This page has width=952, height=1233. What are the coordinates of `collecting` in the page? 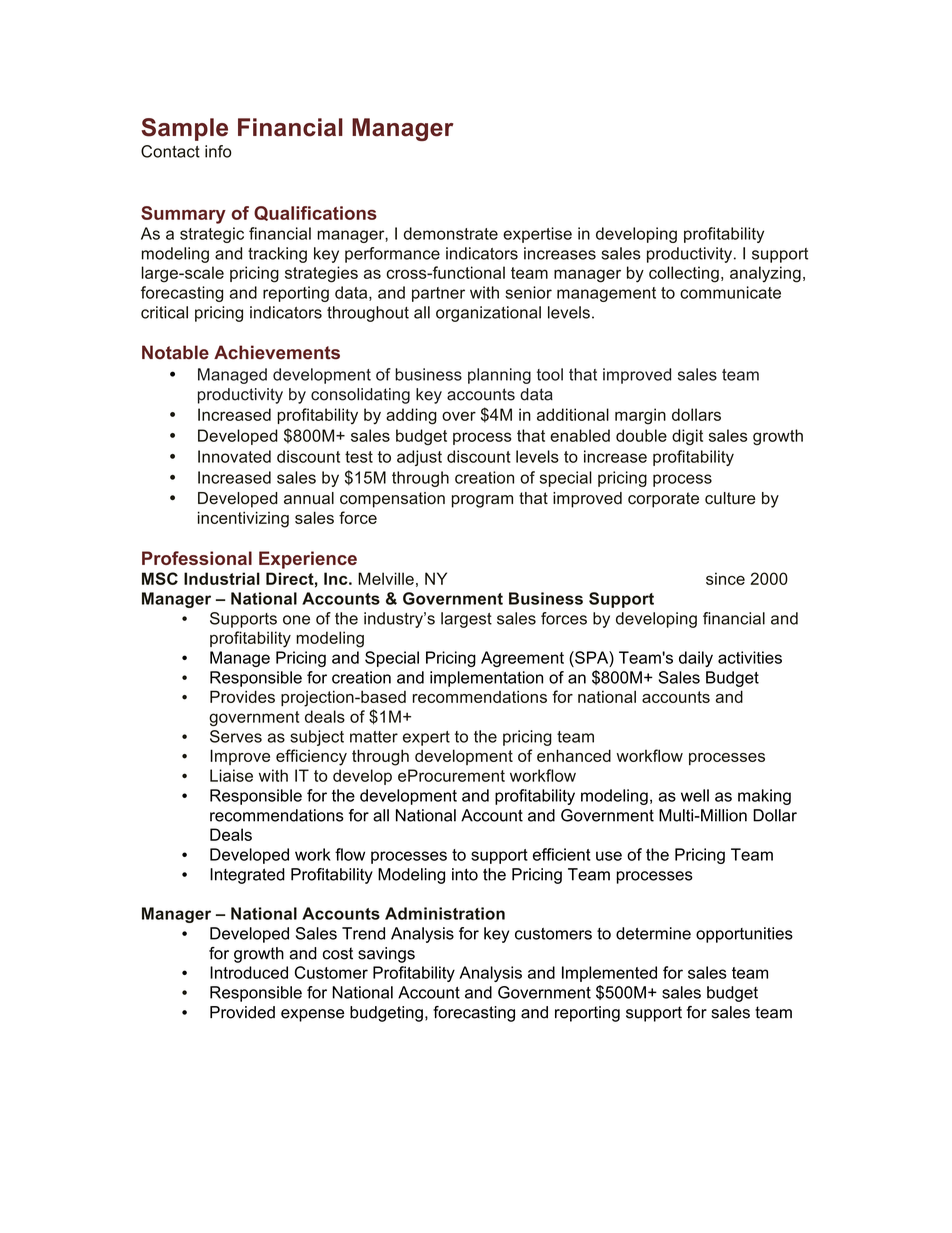 It's located at (684, 274).
